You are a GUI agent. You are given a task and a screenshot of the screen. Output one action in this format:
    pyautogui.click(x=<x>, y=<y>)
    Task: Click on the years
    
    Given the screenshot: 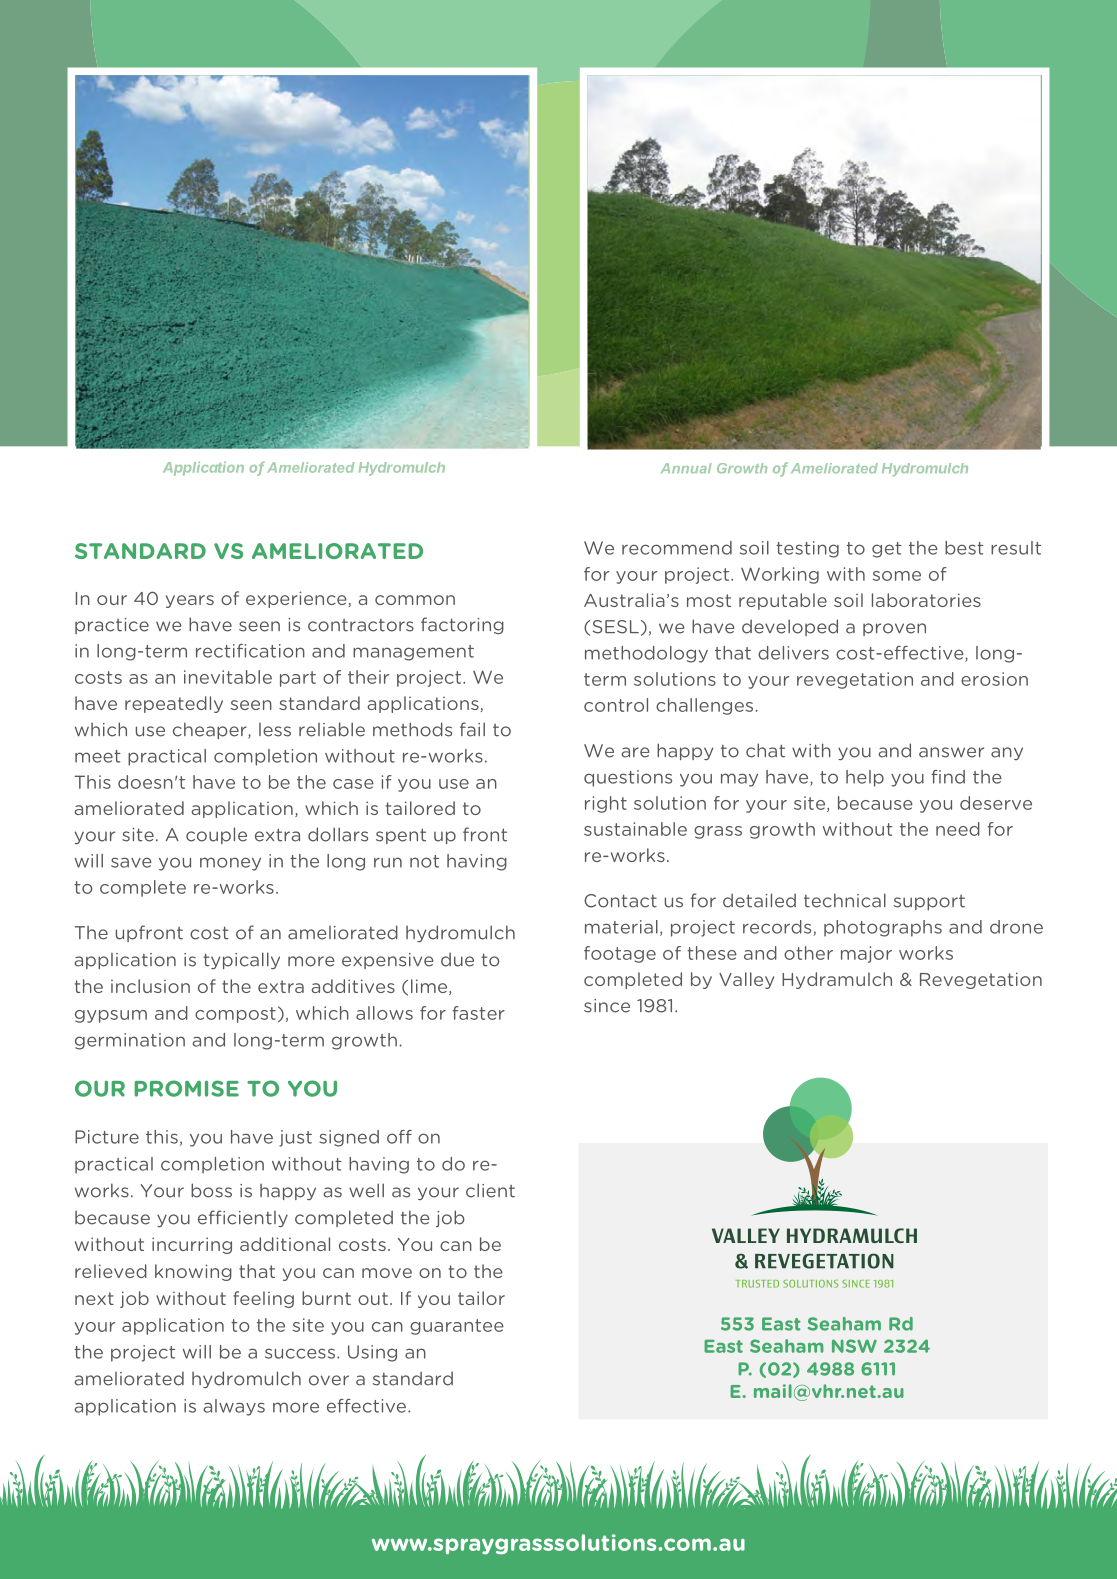 What is the action you would take?
    pyautogui.click(x=190, y=601)
